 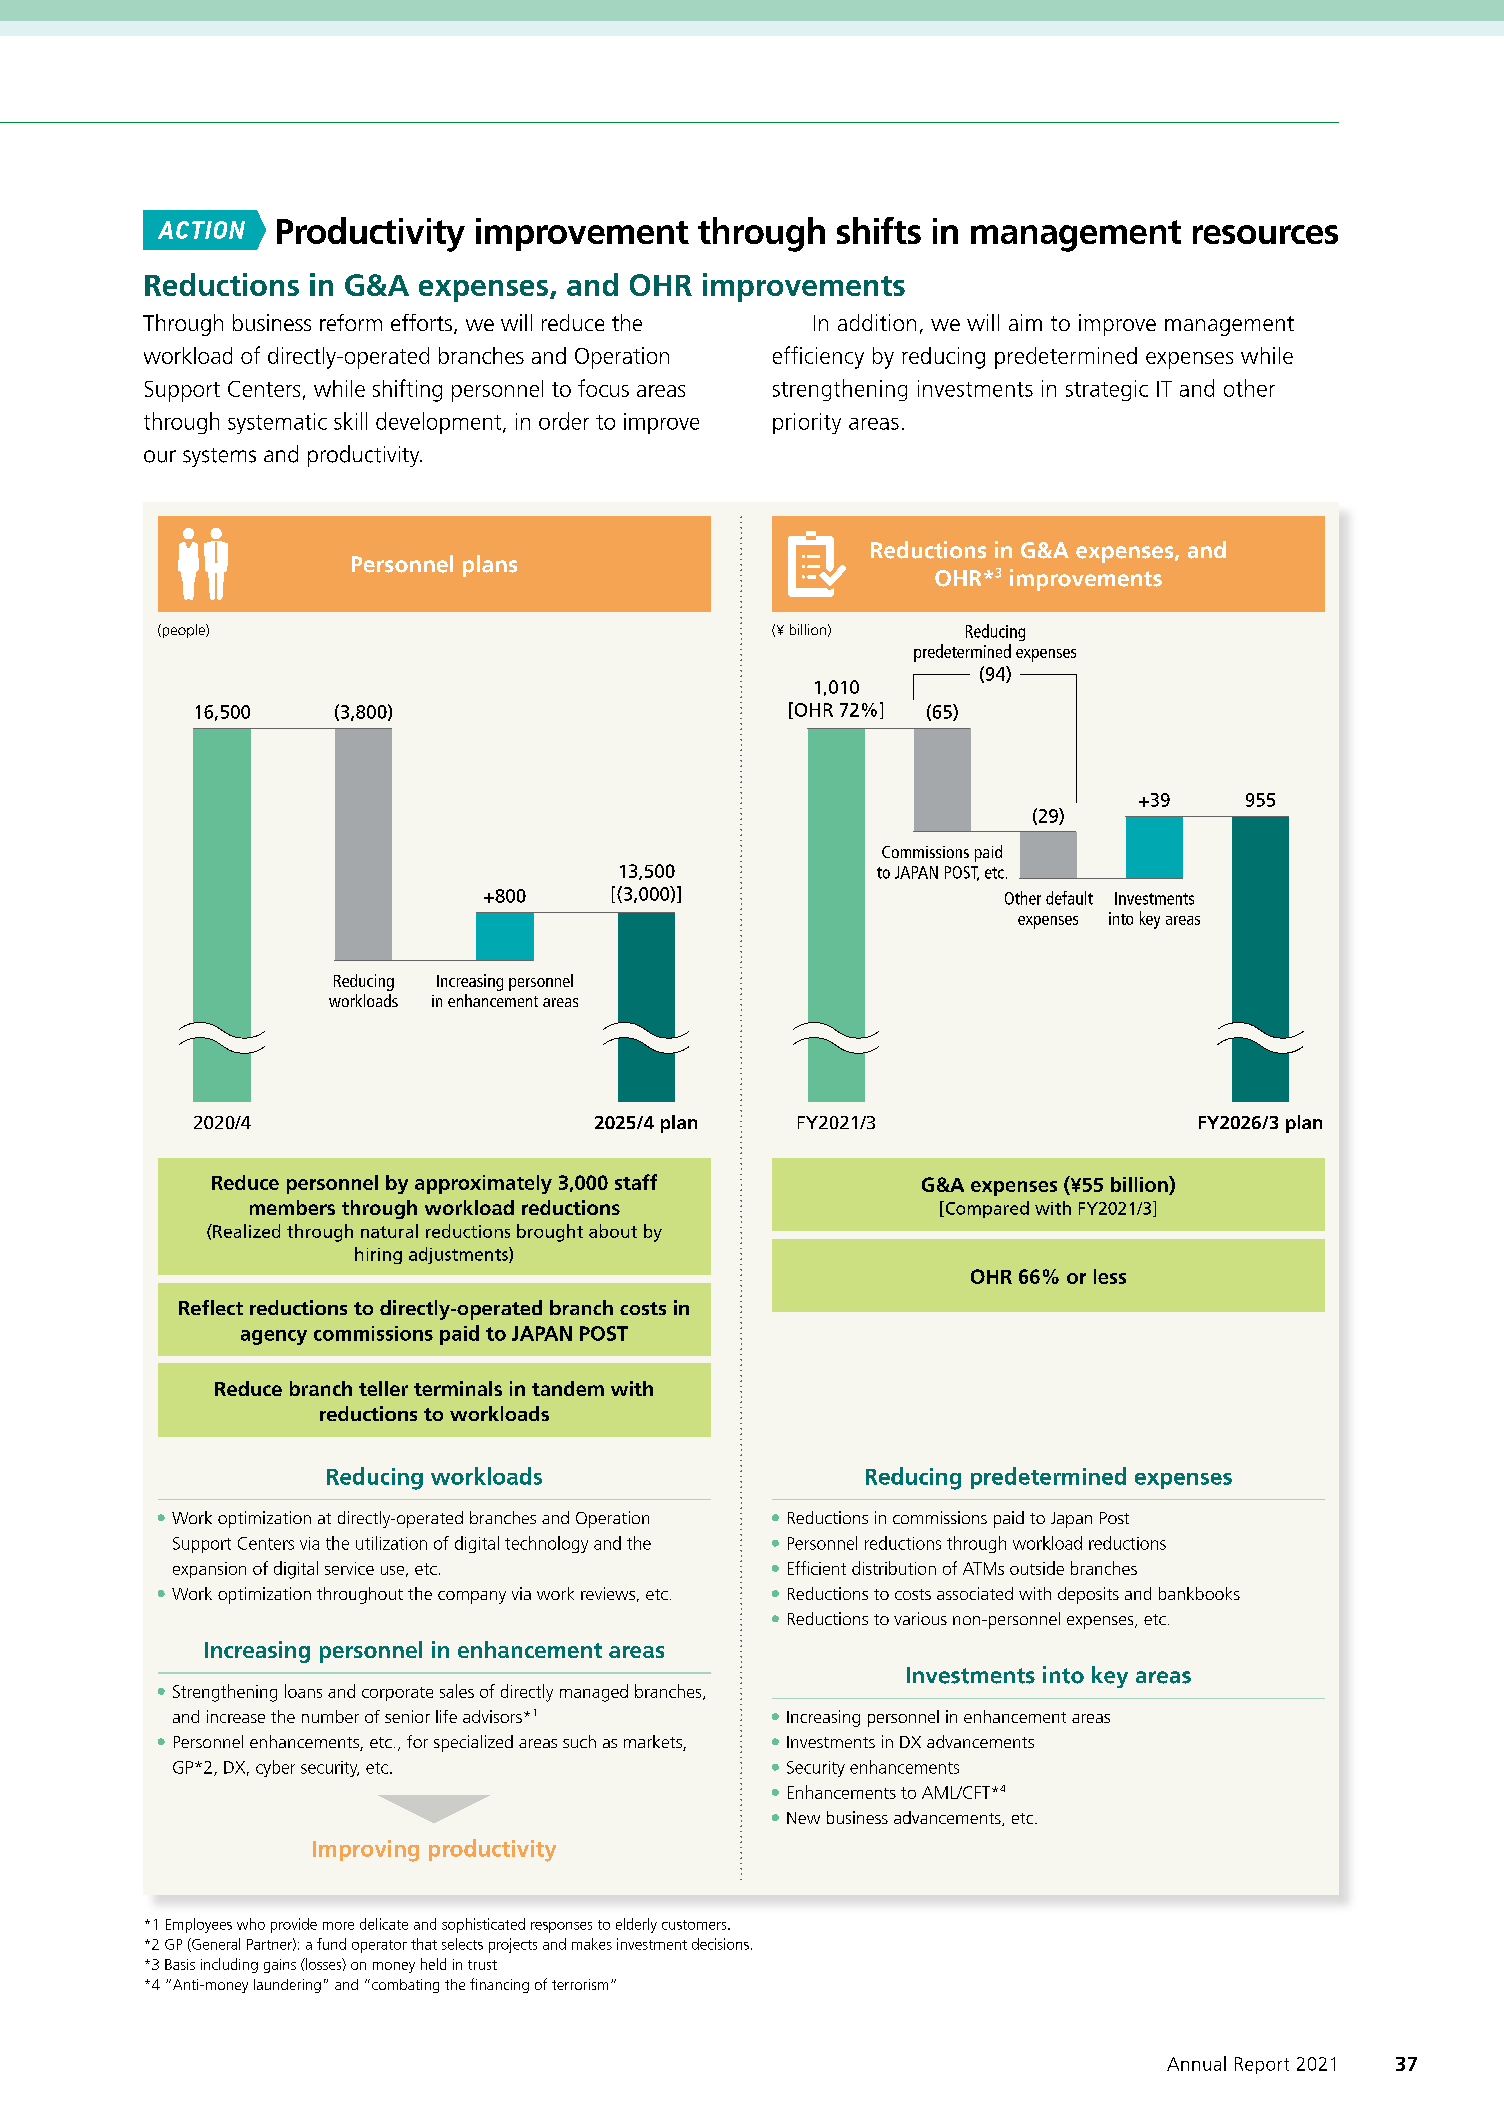 I want to click on default, so click(x=1069, y=898).
